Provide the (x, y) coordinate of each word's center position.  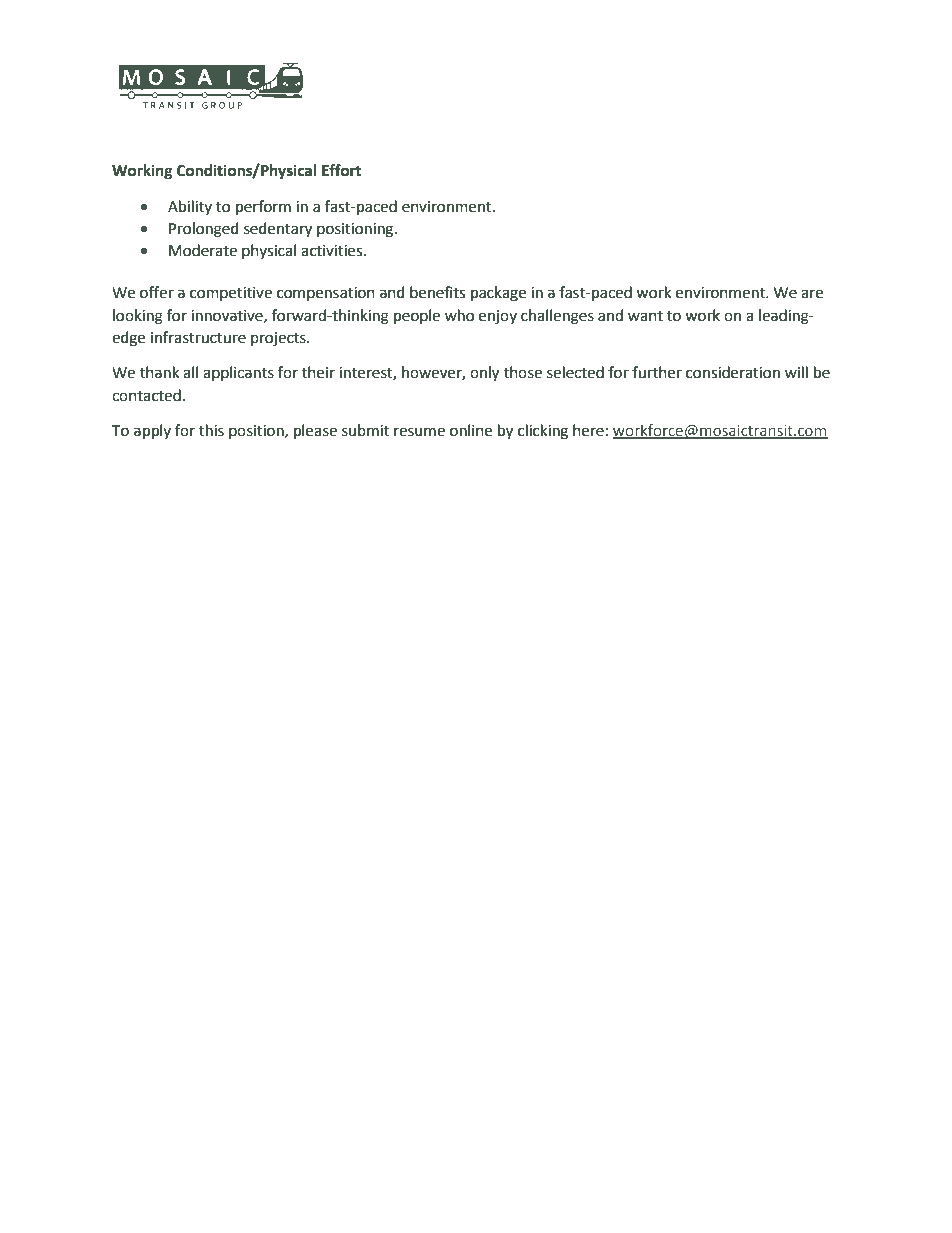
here (588, 430)
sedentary (278, 230)
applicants (238, 373)
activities (333, 251)
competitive (231, 294)
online (471, 430)
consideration (733, 372)
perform (263, 208)
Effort (341, 170)
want (645, 316)
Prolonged (204, 230)
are (812, 294)
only (484, 374)
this (211, 430)
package (498, 294)
